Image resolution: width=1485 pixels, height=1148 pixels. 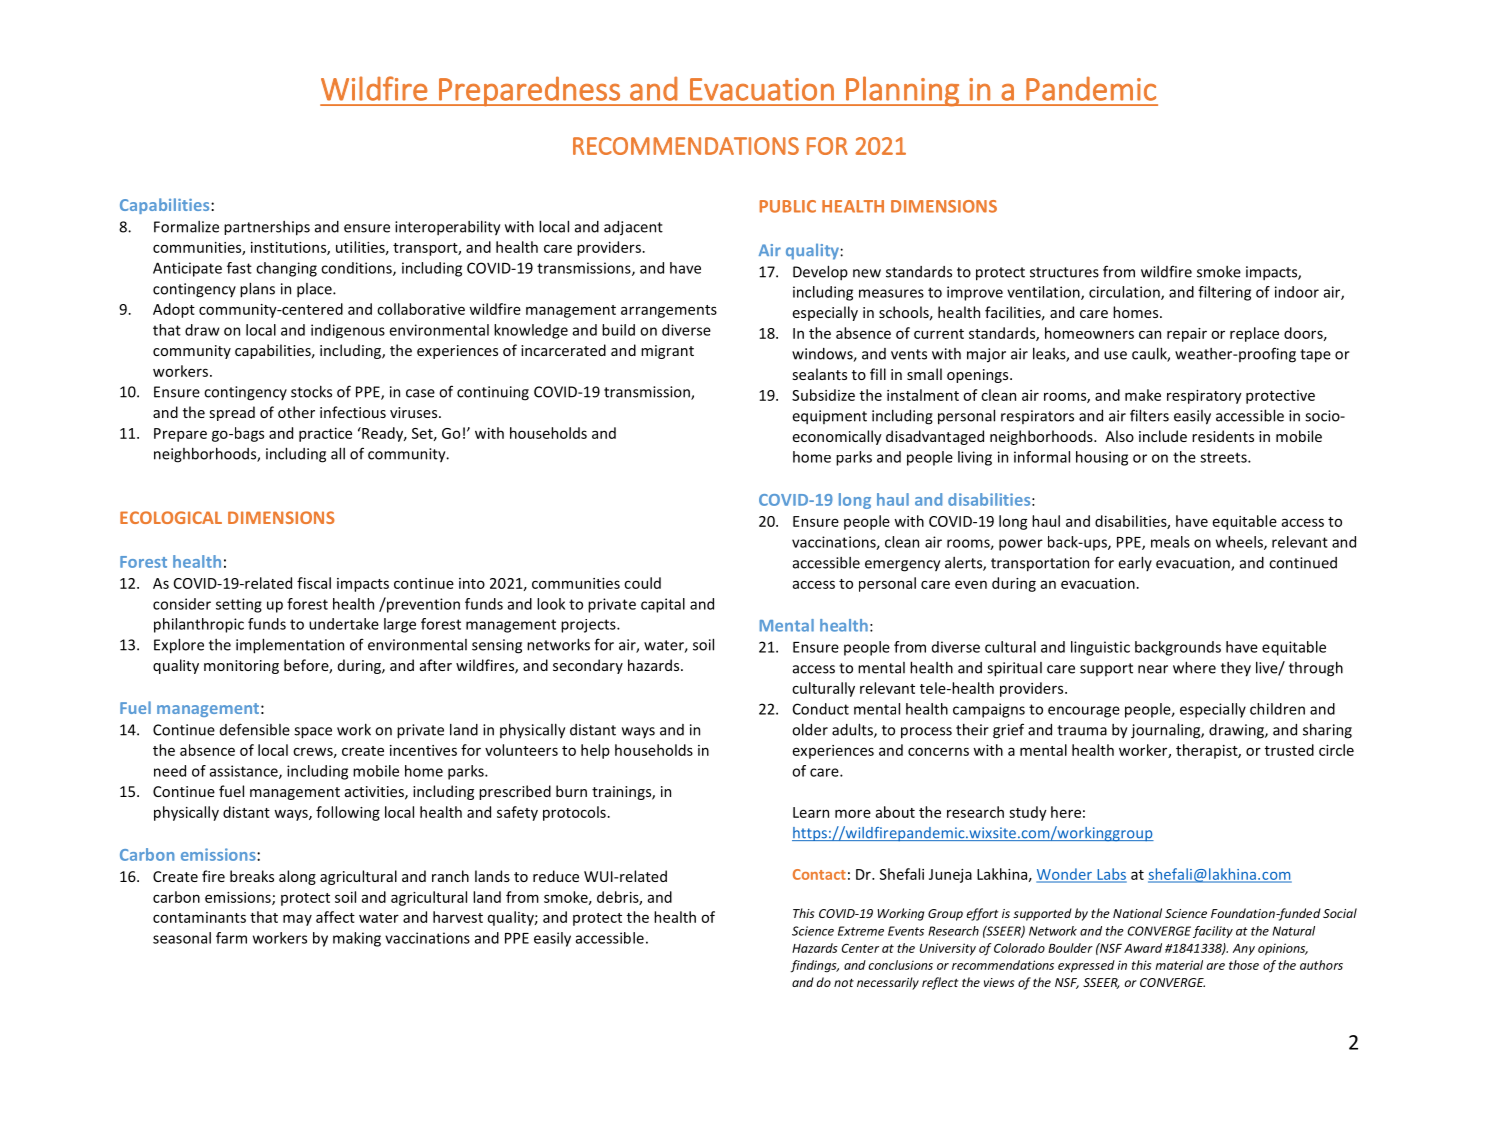 I want to click on undertake, so click(x=344, y=624).
